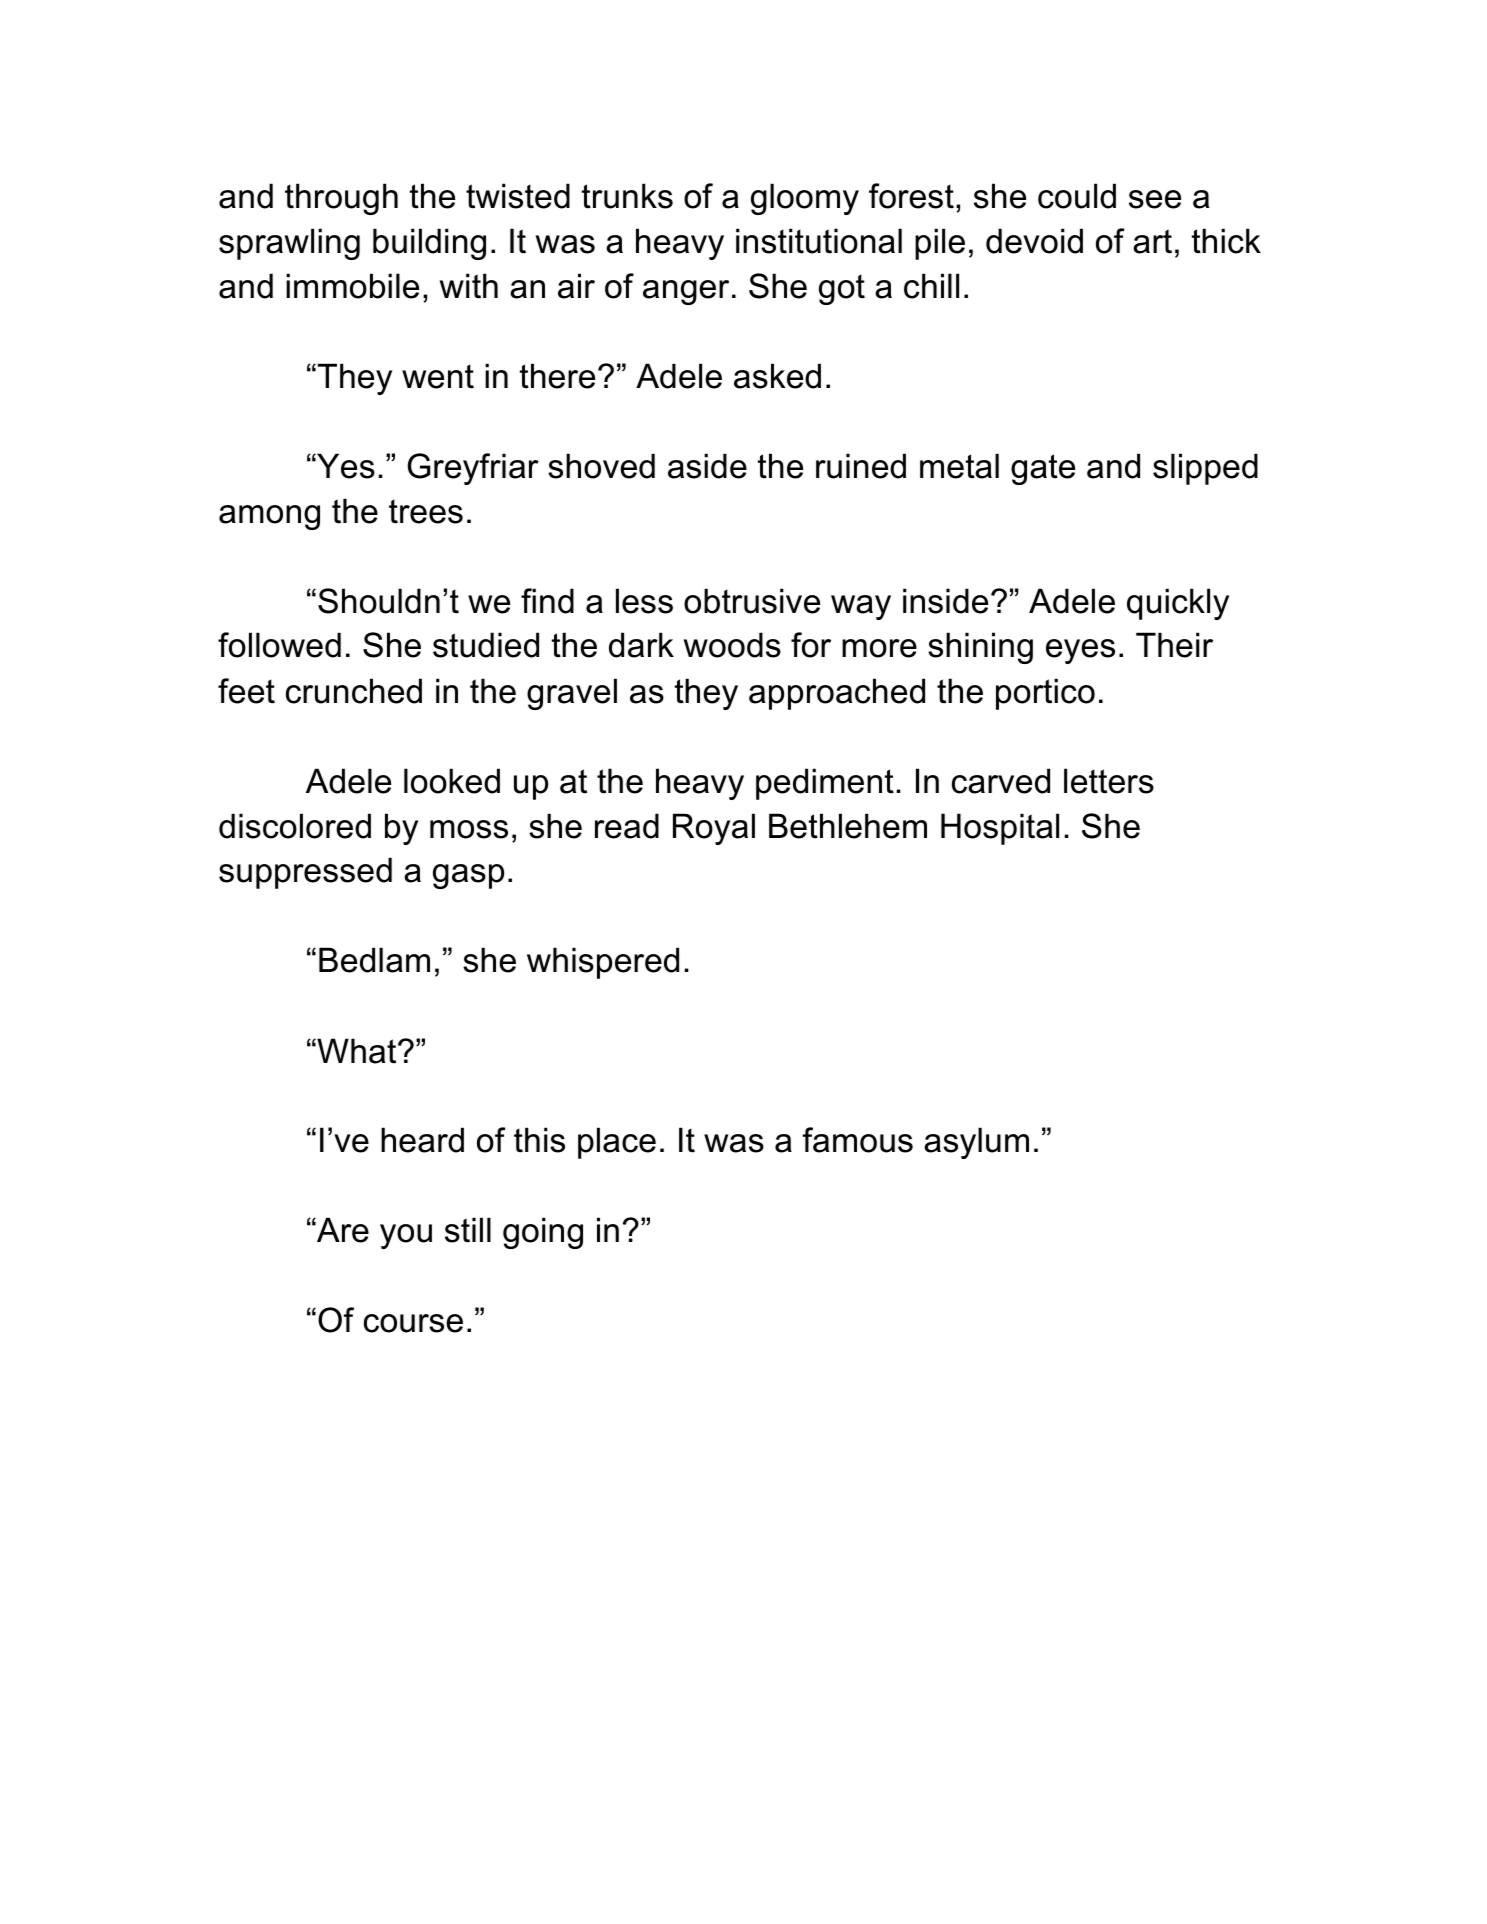  Describe the element at coordinates (819, 241) in the screenshot. I see `institutional` at that location.
